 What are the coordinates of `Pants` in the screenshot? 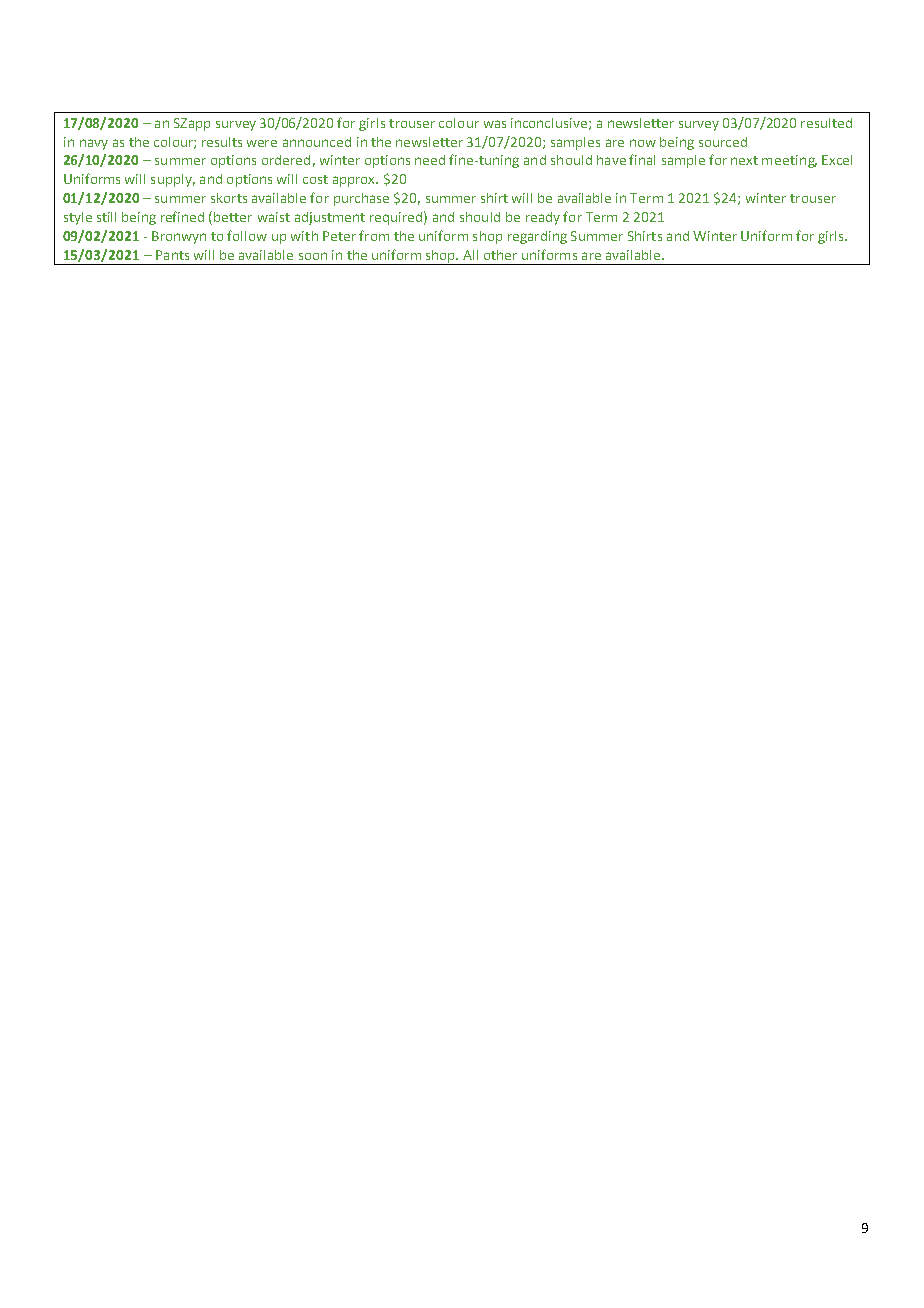 It's located at (172, 255).
